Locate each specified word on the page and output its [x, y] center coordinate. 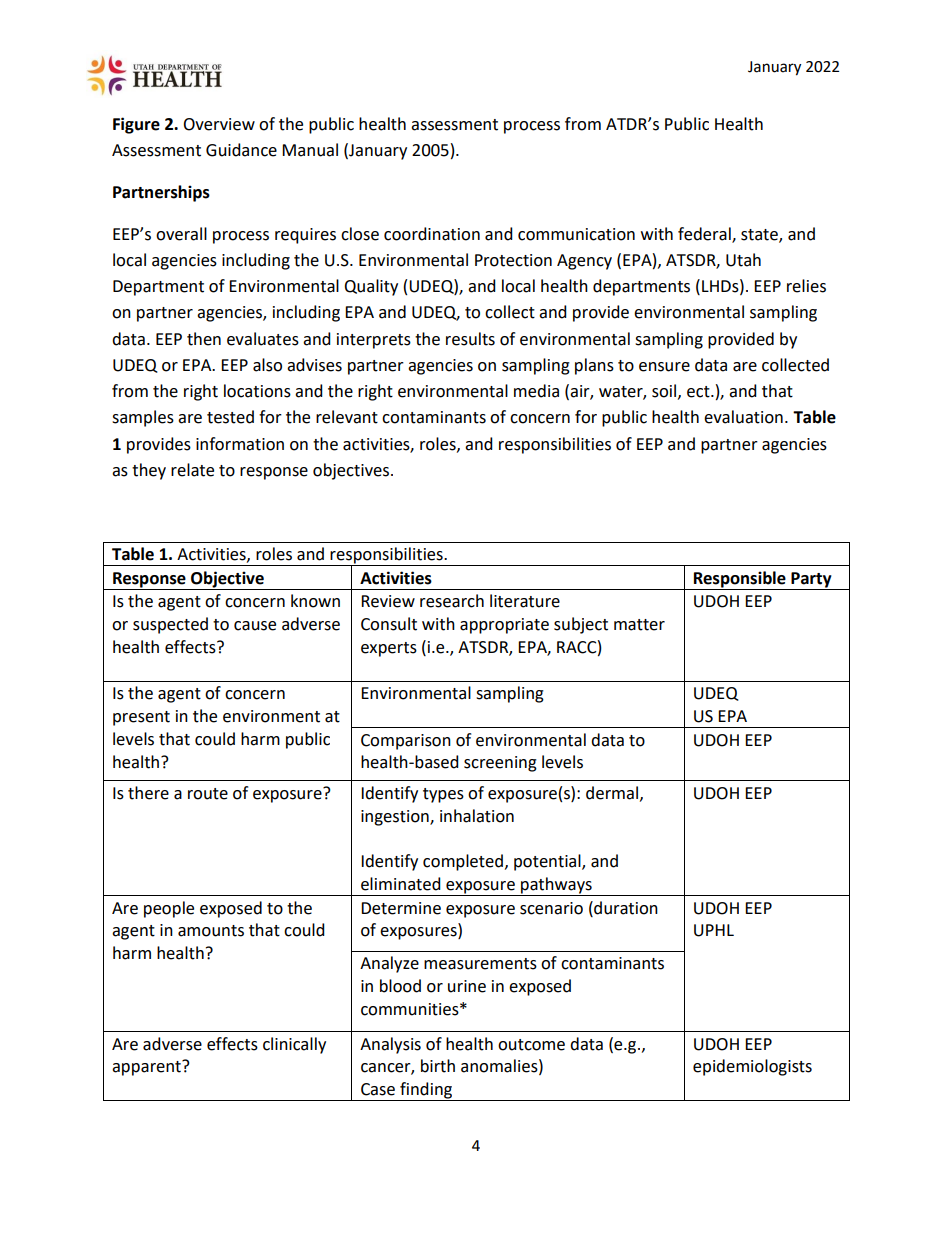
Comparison [406, 742]
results [470, 339]
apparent [147, 1068]
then [204, 339]
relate [192, 470]
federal [705, 234]
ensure [664, 367]
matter [639, 625]
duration [625, 908]
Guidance [241, 150]
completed [463, 862]
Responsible [740, 579]
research [452, 601]
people [169, 909]
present [141, 718]
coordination [432, 234]
